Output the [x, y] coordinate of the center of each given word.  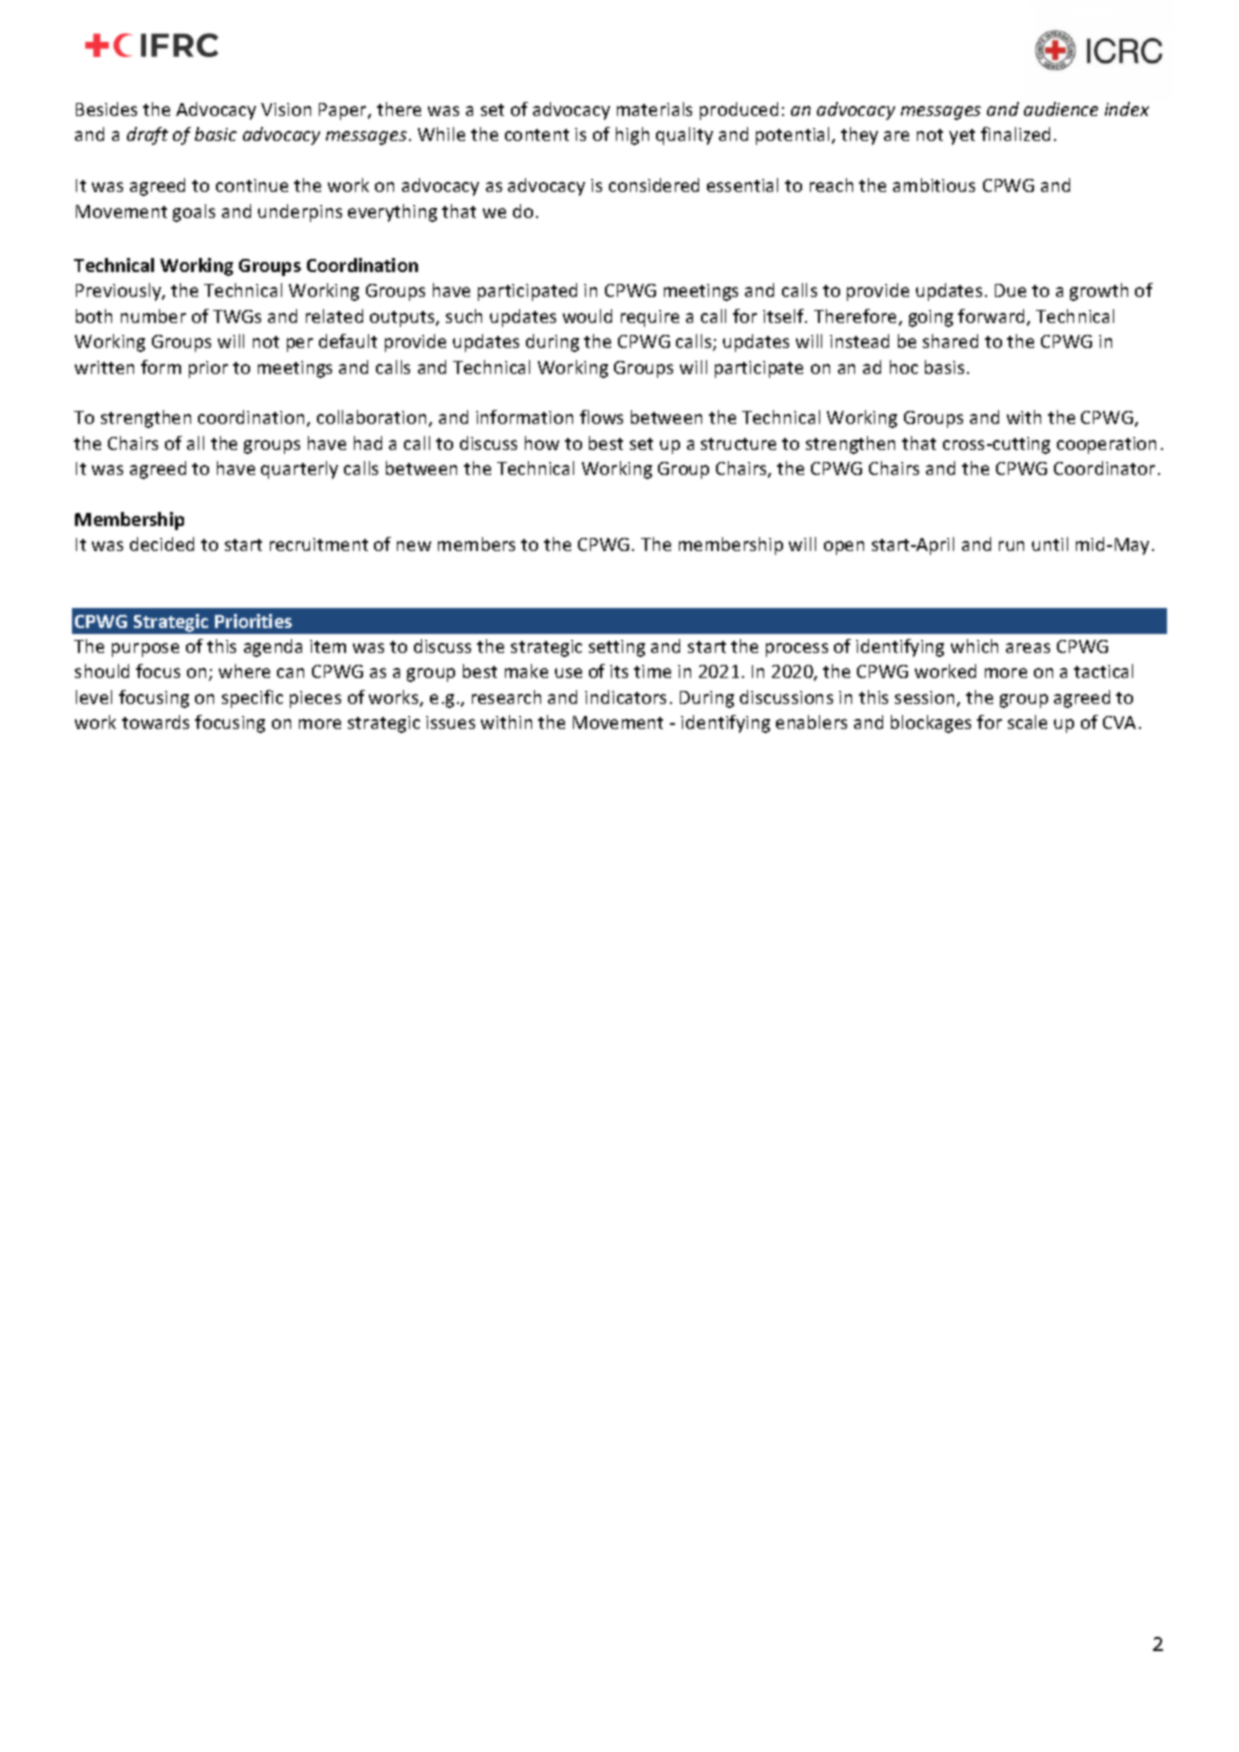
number [153, 316]
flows [601, 417]
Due [1010, 290]
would [587, 316]
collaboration [371, 417]
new [414, 546]
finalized [1015, 134]
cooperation [1106, 445]
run [1011, 546]
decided [162, 544]
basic [216, 134]
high [632, 136]
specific [252, 699]
